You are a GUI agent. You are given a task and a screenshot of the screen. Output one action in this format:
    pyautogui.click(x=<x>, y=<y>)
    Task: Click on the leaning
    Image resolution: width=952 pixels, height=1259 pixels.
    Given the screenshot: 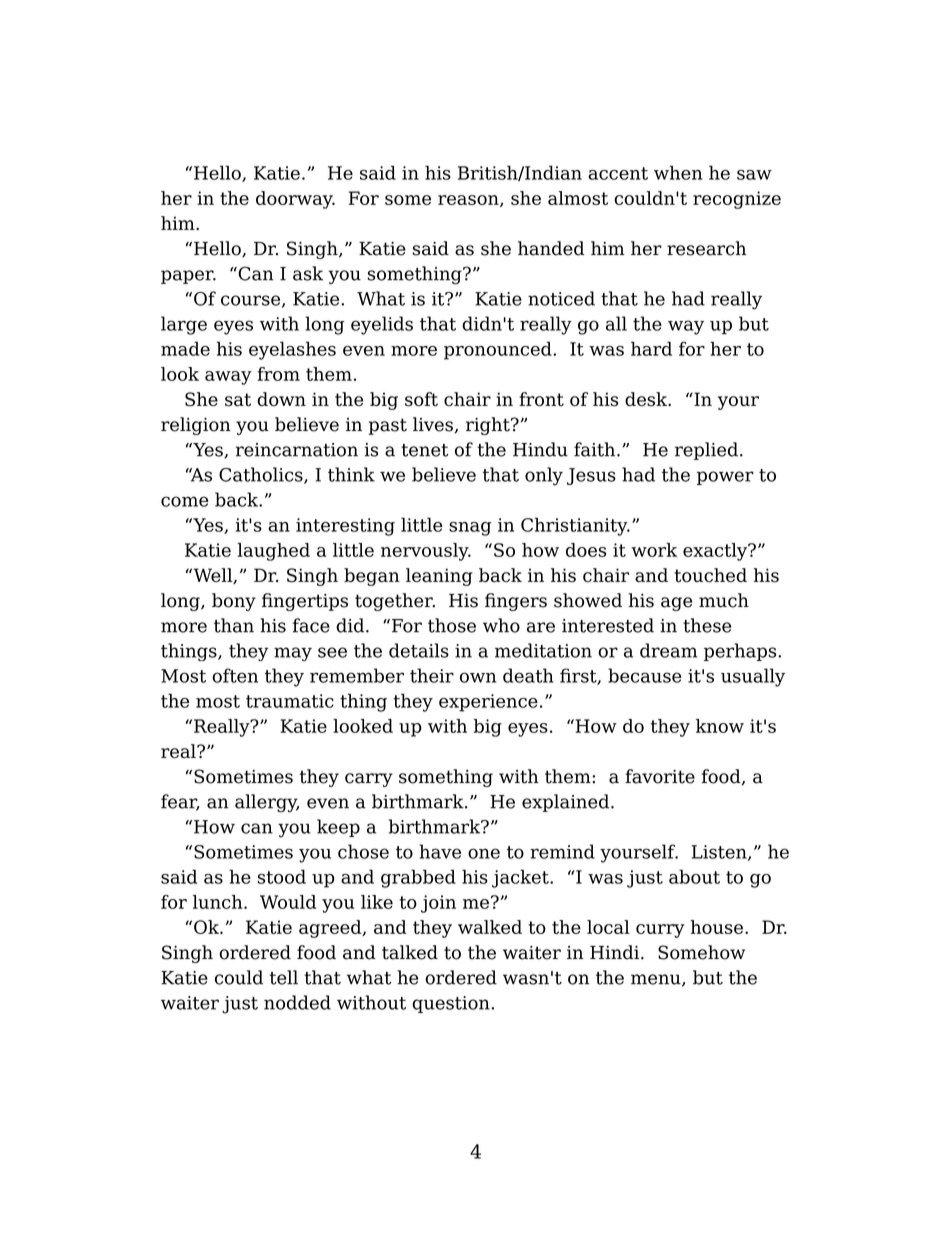 What is the action you would take?
    pyautogui.click(x=439, y=577)
